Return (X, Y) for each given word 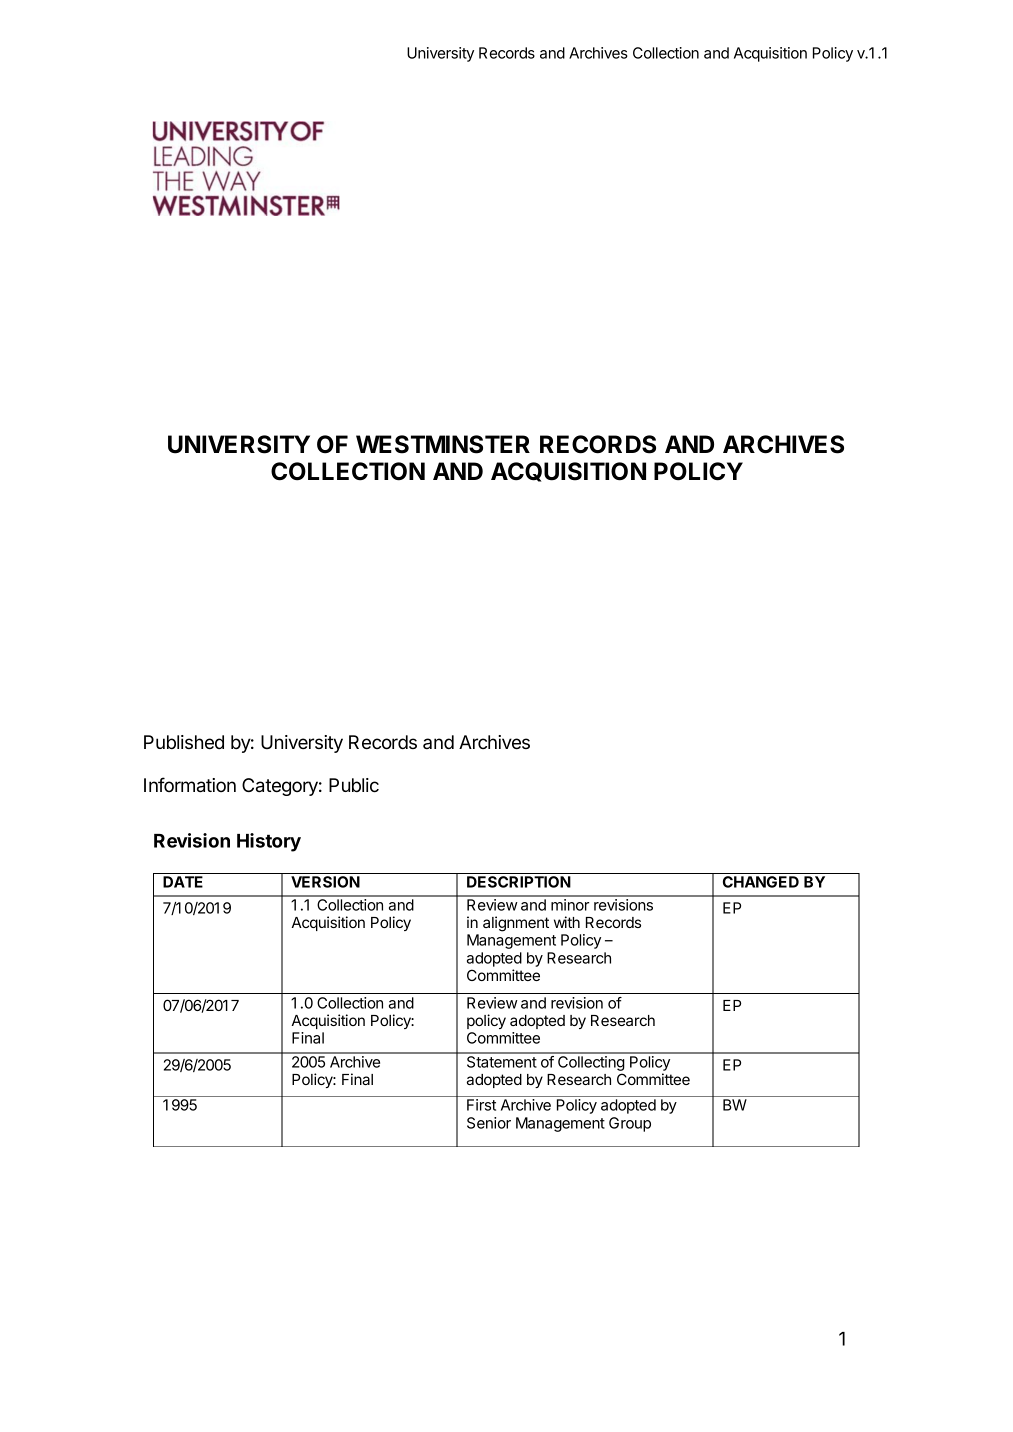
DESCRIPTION (519, 882)
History (269, 842)
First (481, 1105)
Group (630, 1124)
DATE (183, 882)
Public (354, 785)
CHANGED (761, 882)
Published (184, 742)
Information (190, 785)
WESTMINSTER (443, 444)
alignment (516, 924)
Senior (489, 1123)
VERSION (325, 882)
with (567, 922)
